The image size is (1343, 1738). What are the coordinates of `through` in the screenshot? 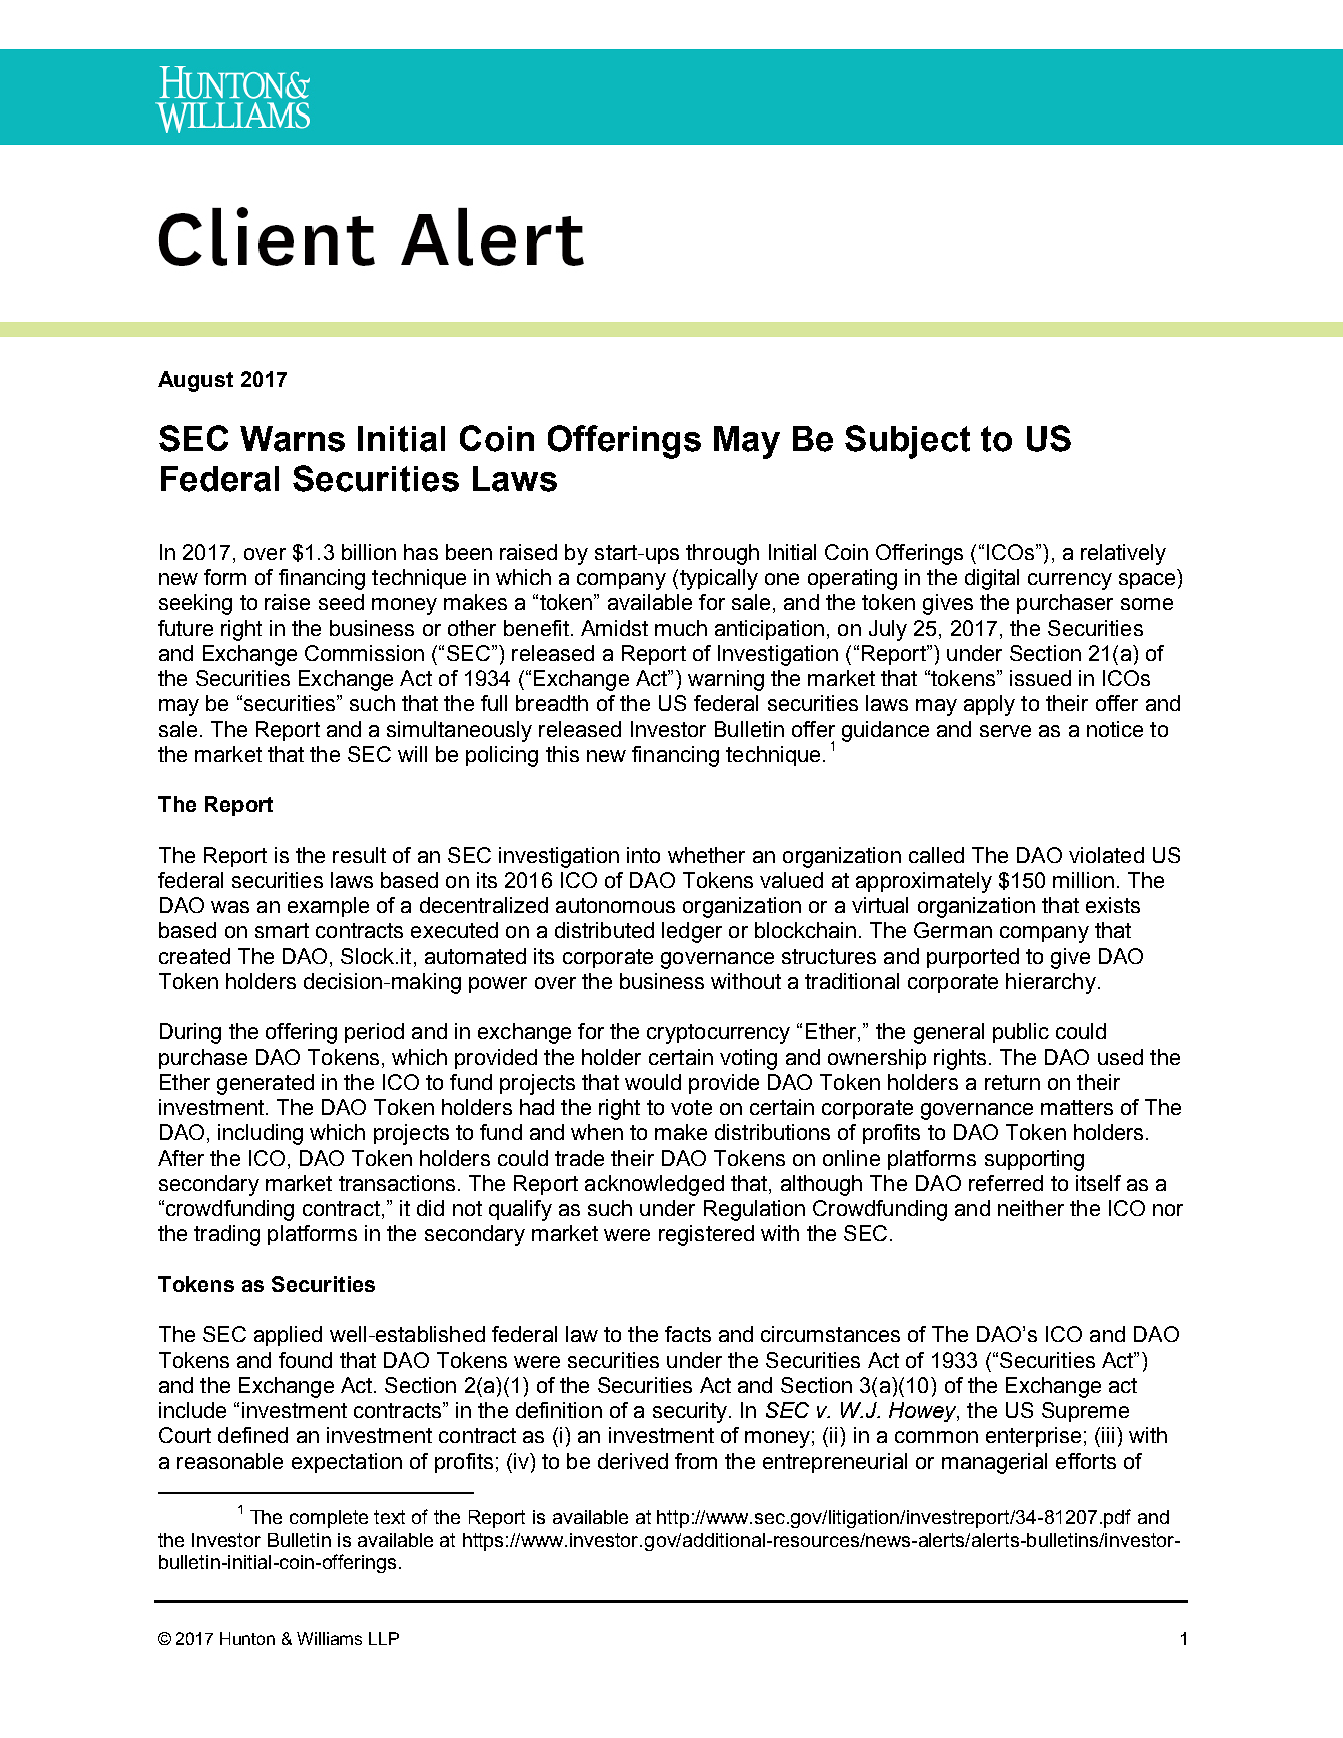 It's located at (722, 554).
